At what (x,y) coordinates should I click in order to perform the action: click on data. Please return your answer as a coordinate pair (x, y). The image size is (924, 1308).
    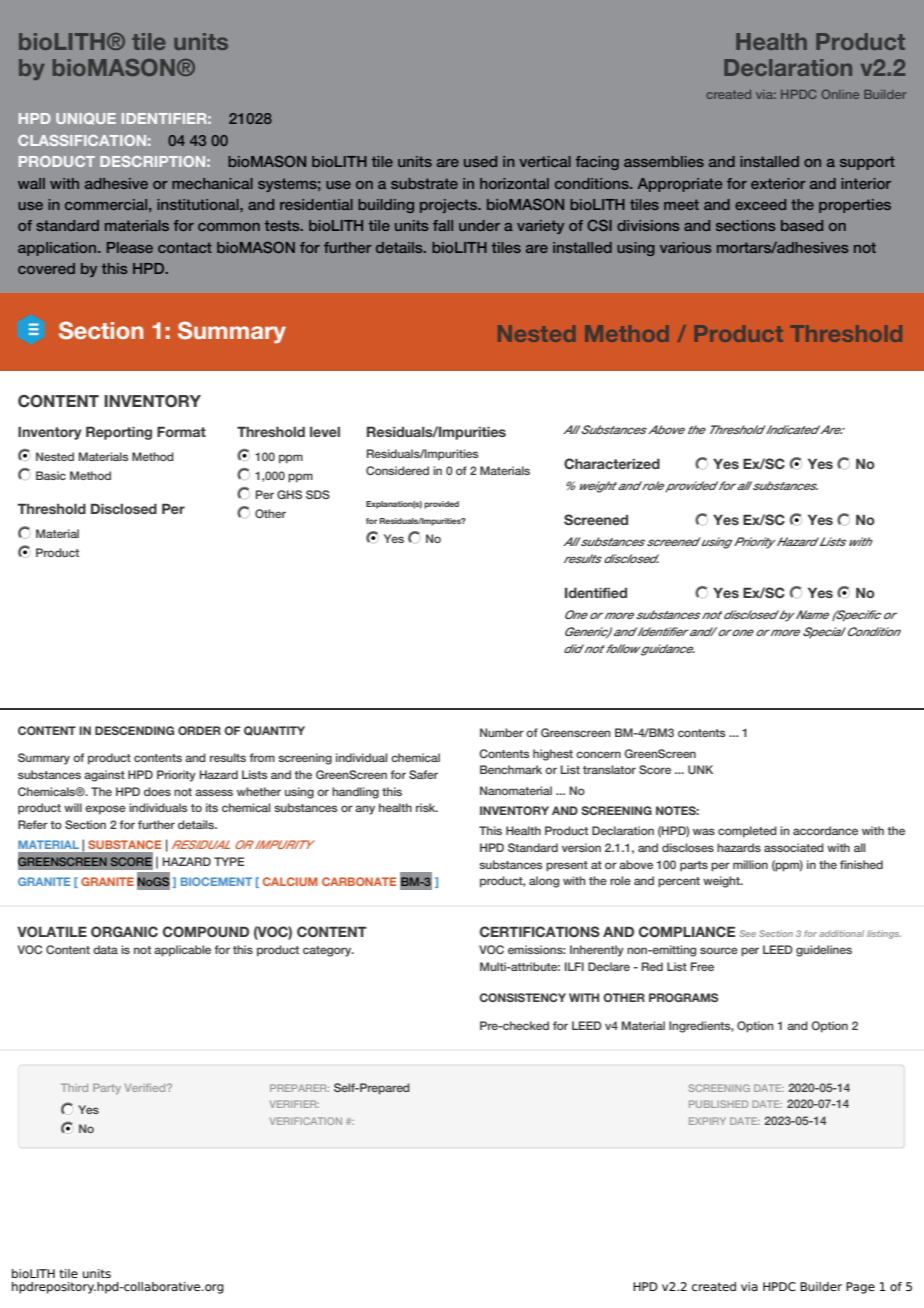
    Looking at the image, I should click on (105, 949).
